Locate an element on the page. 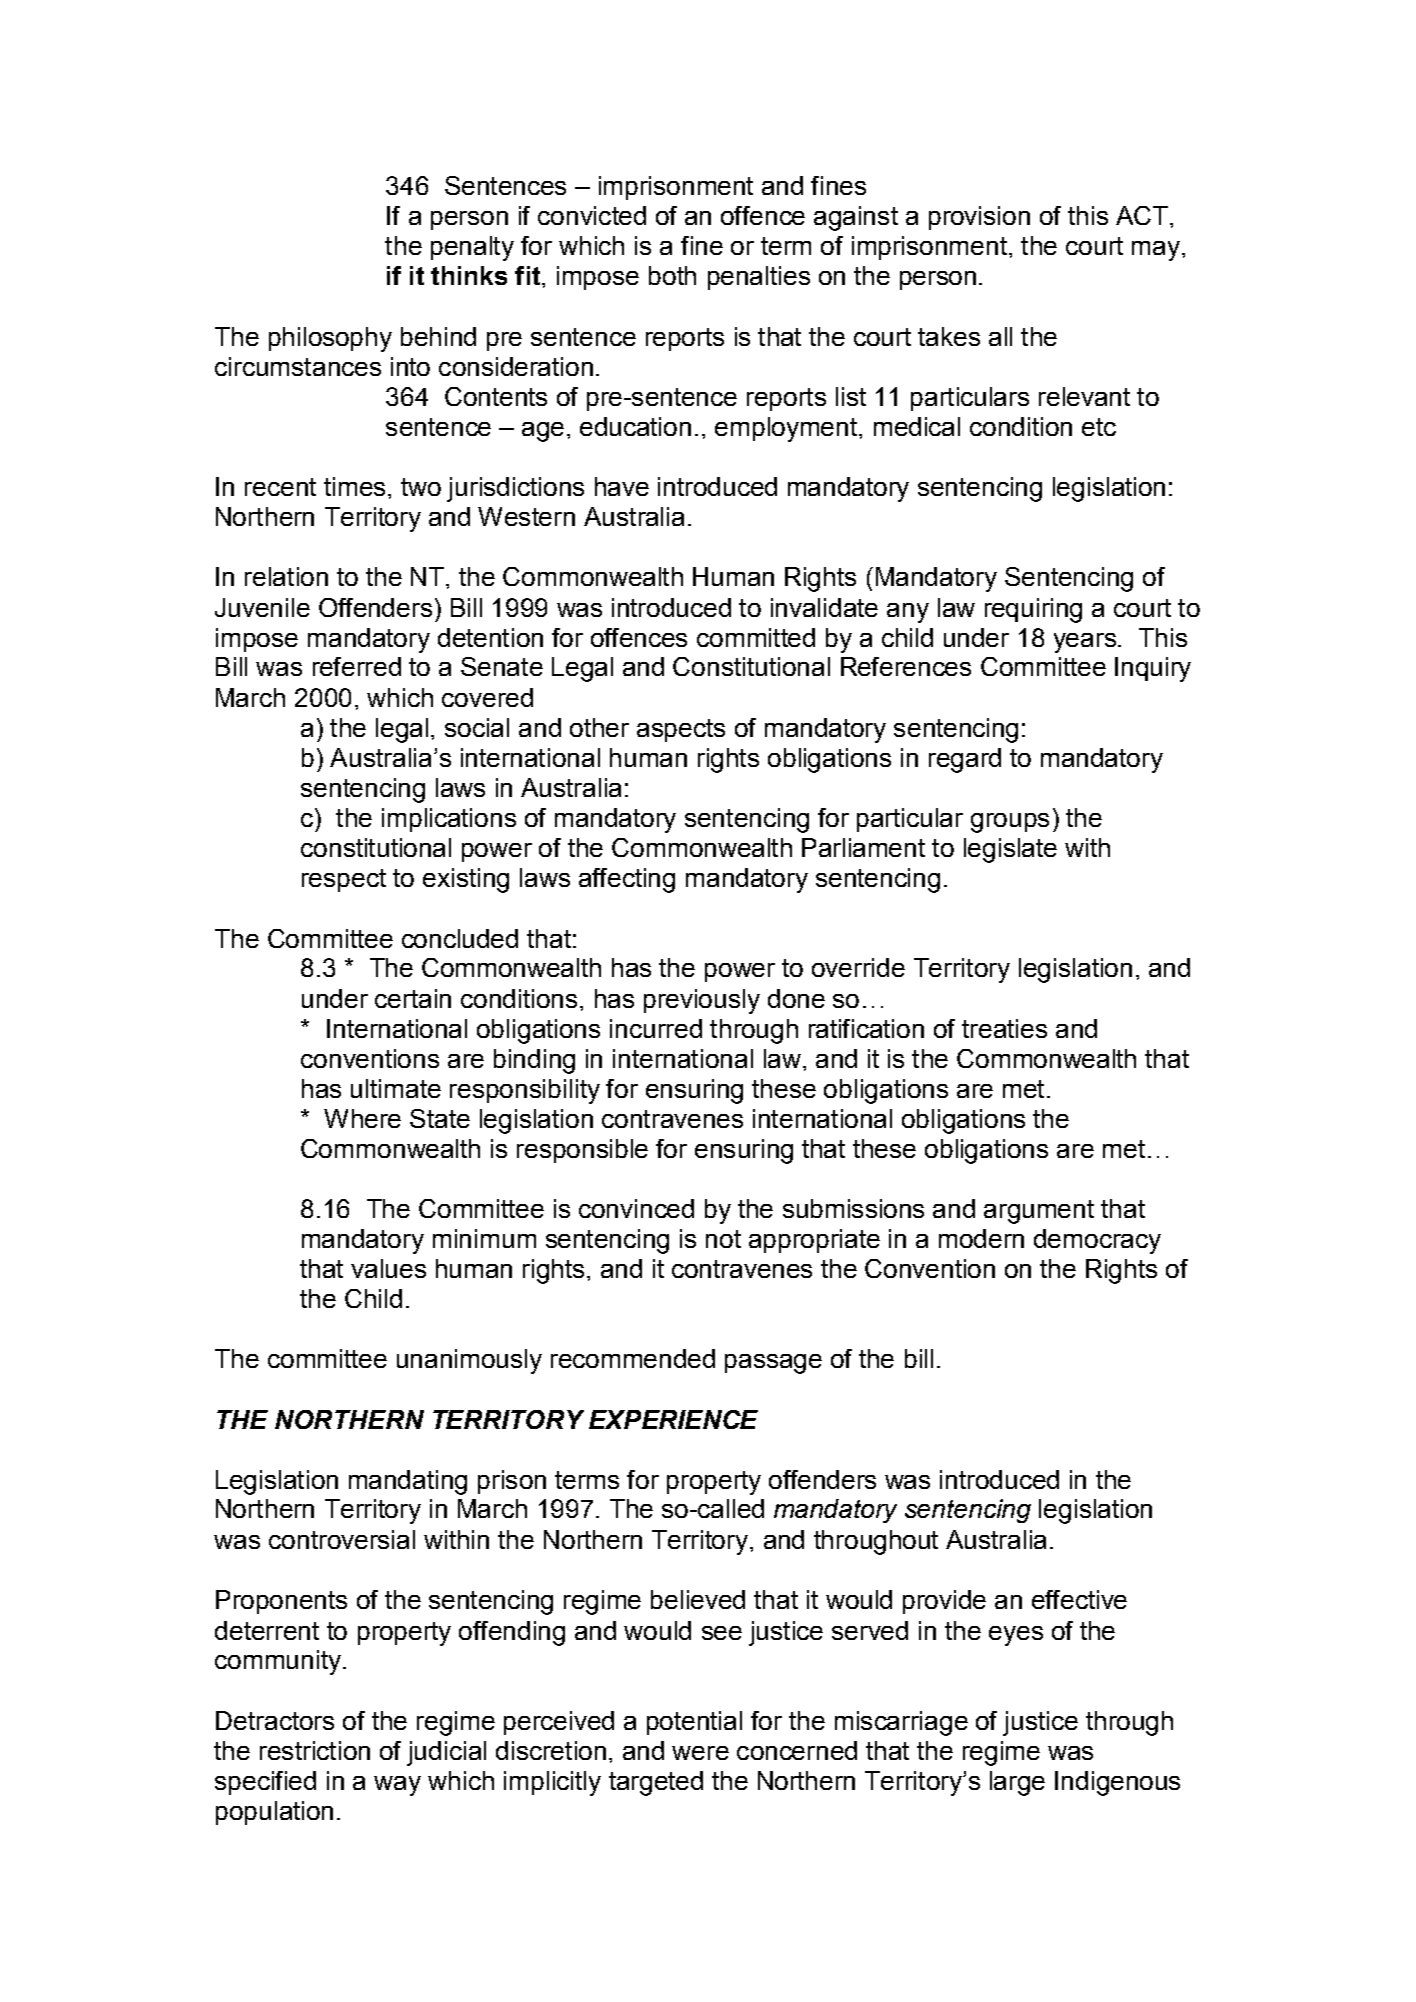 This page has height=2002, width=1416. treaties is located at coordinates (1004, 1028).
